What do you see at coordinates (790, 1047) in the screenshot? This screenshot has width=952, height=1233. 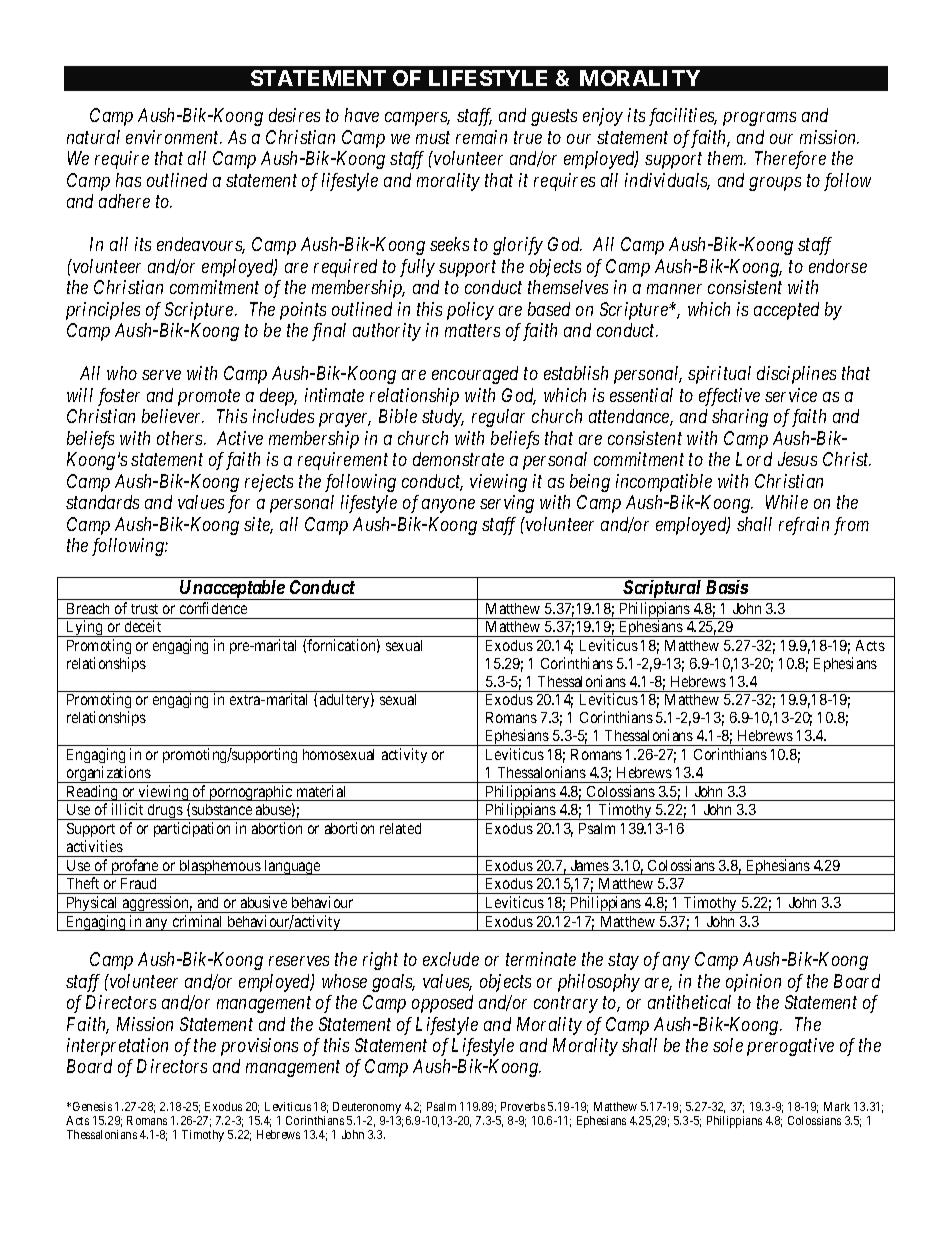 I see `prerogative` at bounding box center [790, 1047].
